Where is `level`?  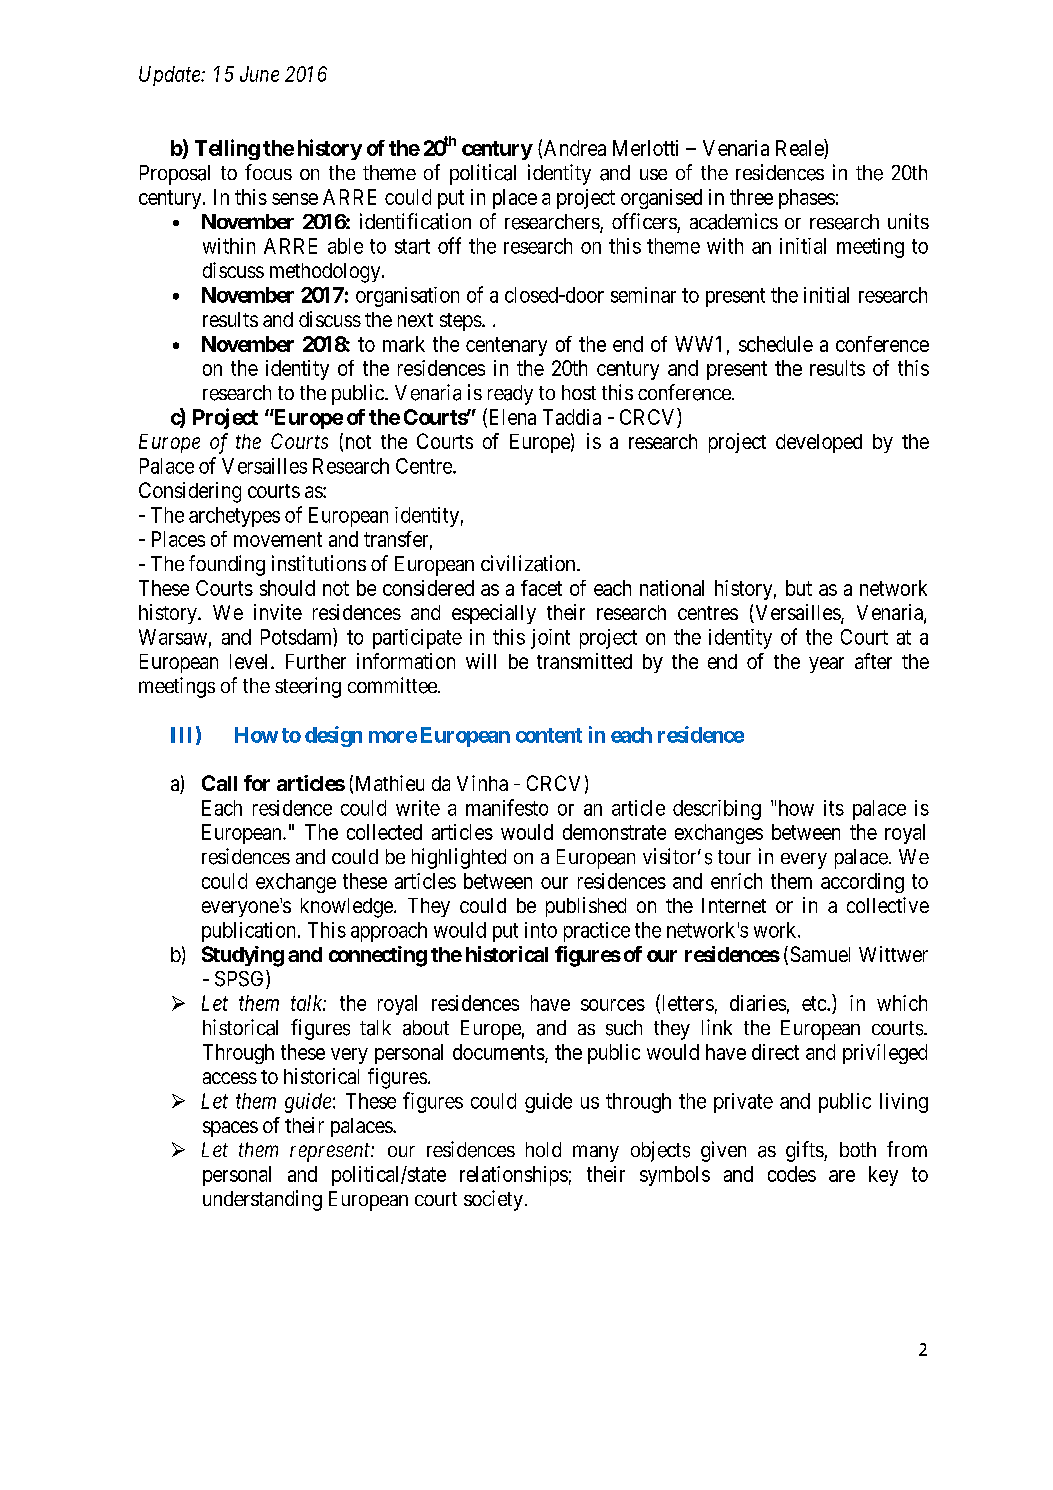
level is located at coordinates (251, 661).
